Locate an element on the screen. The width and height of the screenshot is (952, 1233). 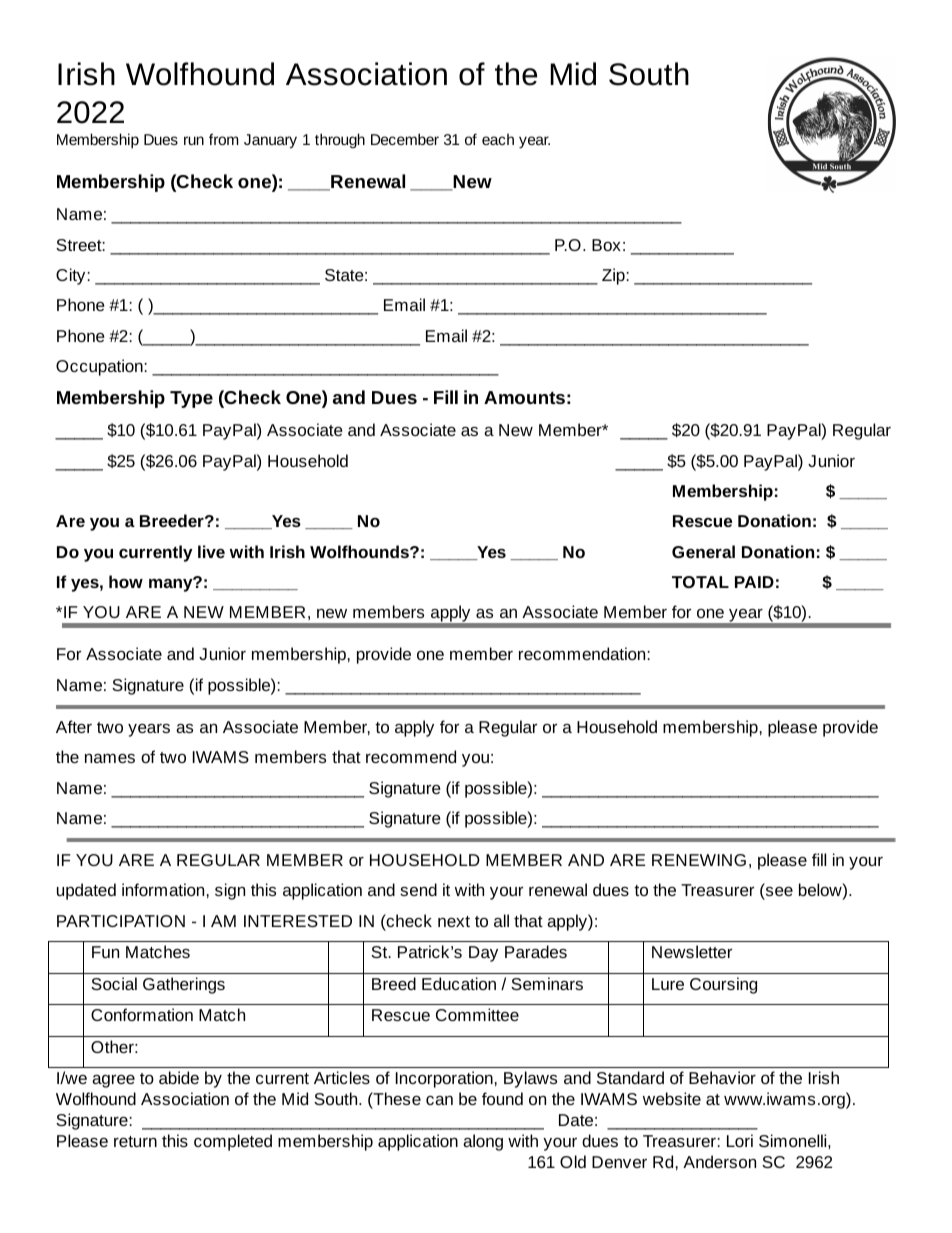
how is located at coordinates (126, 581).
